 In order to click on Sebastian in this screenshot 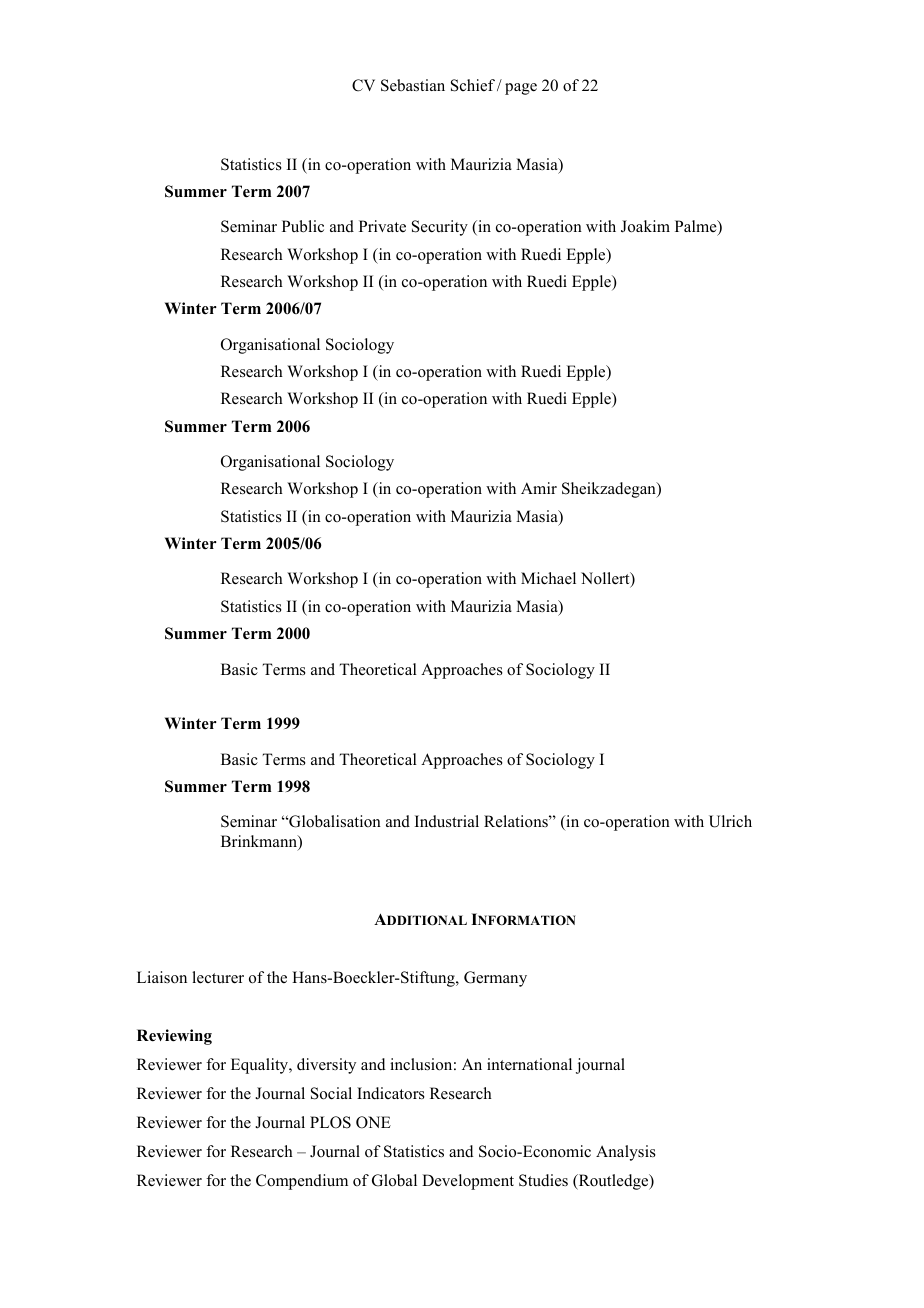, I will do `click(413, 85)`.
